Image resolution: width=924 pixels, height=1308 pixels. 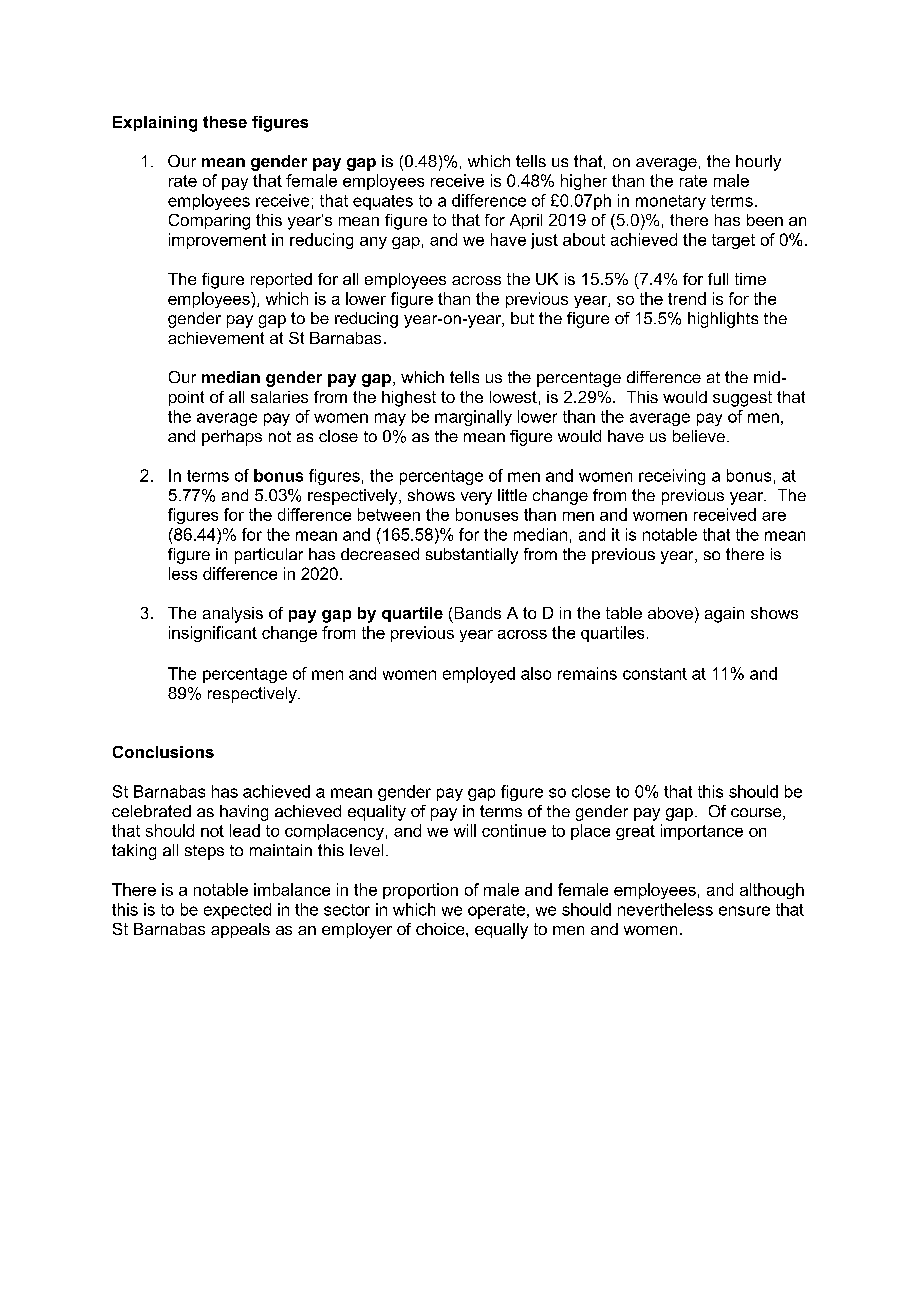 I want to click on expected, so click(x=237, y=911).
